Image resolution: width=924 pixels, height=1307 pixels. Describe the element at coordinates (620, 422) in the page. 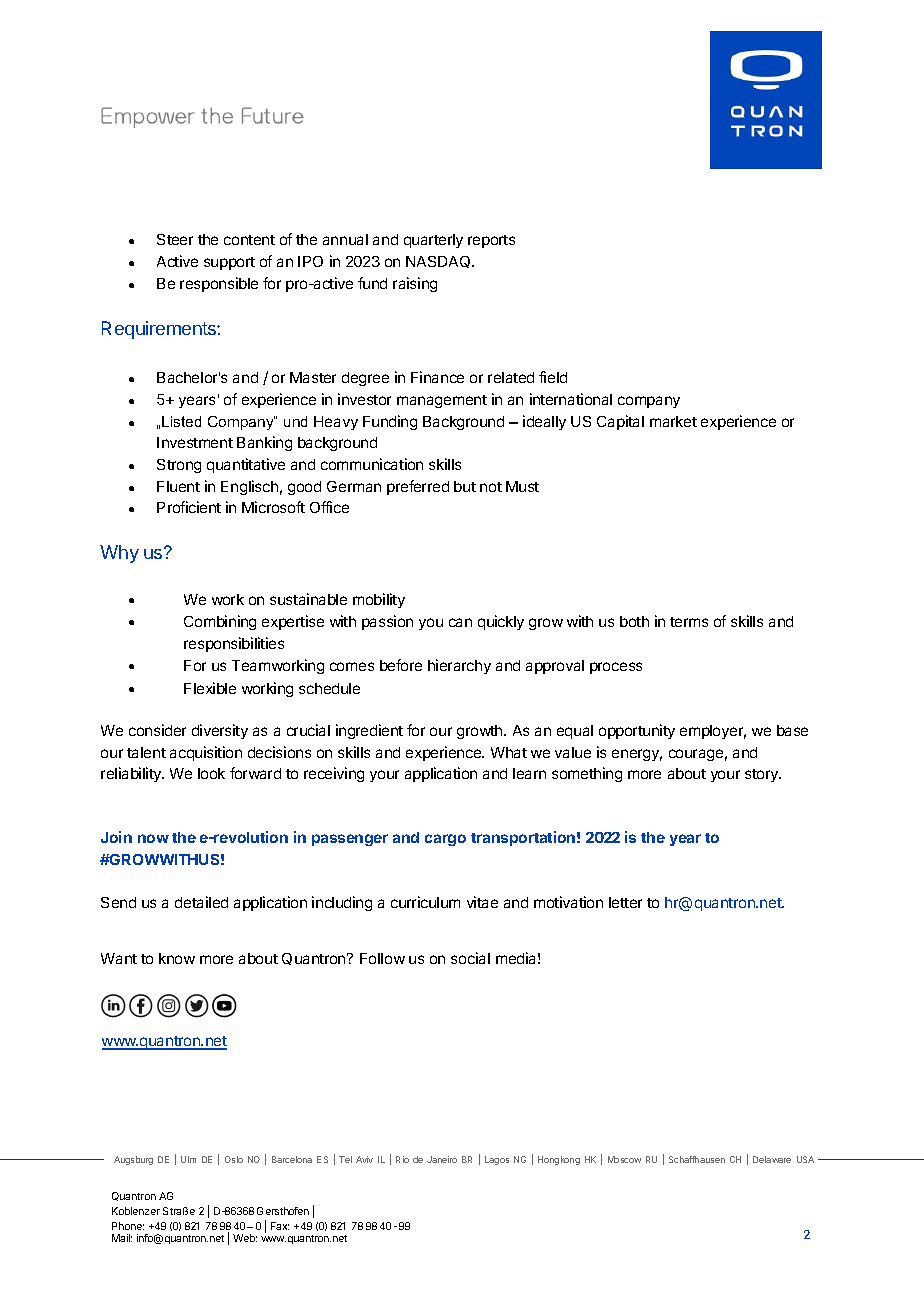

I see `Capital` at that location.
